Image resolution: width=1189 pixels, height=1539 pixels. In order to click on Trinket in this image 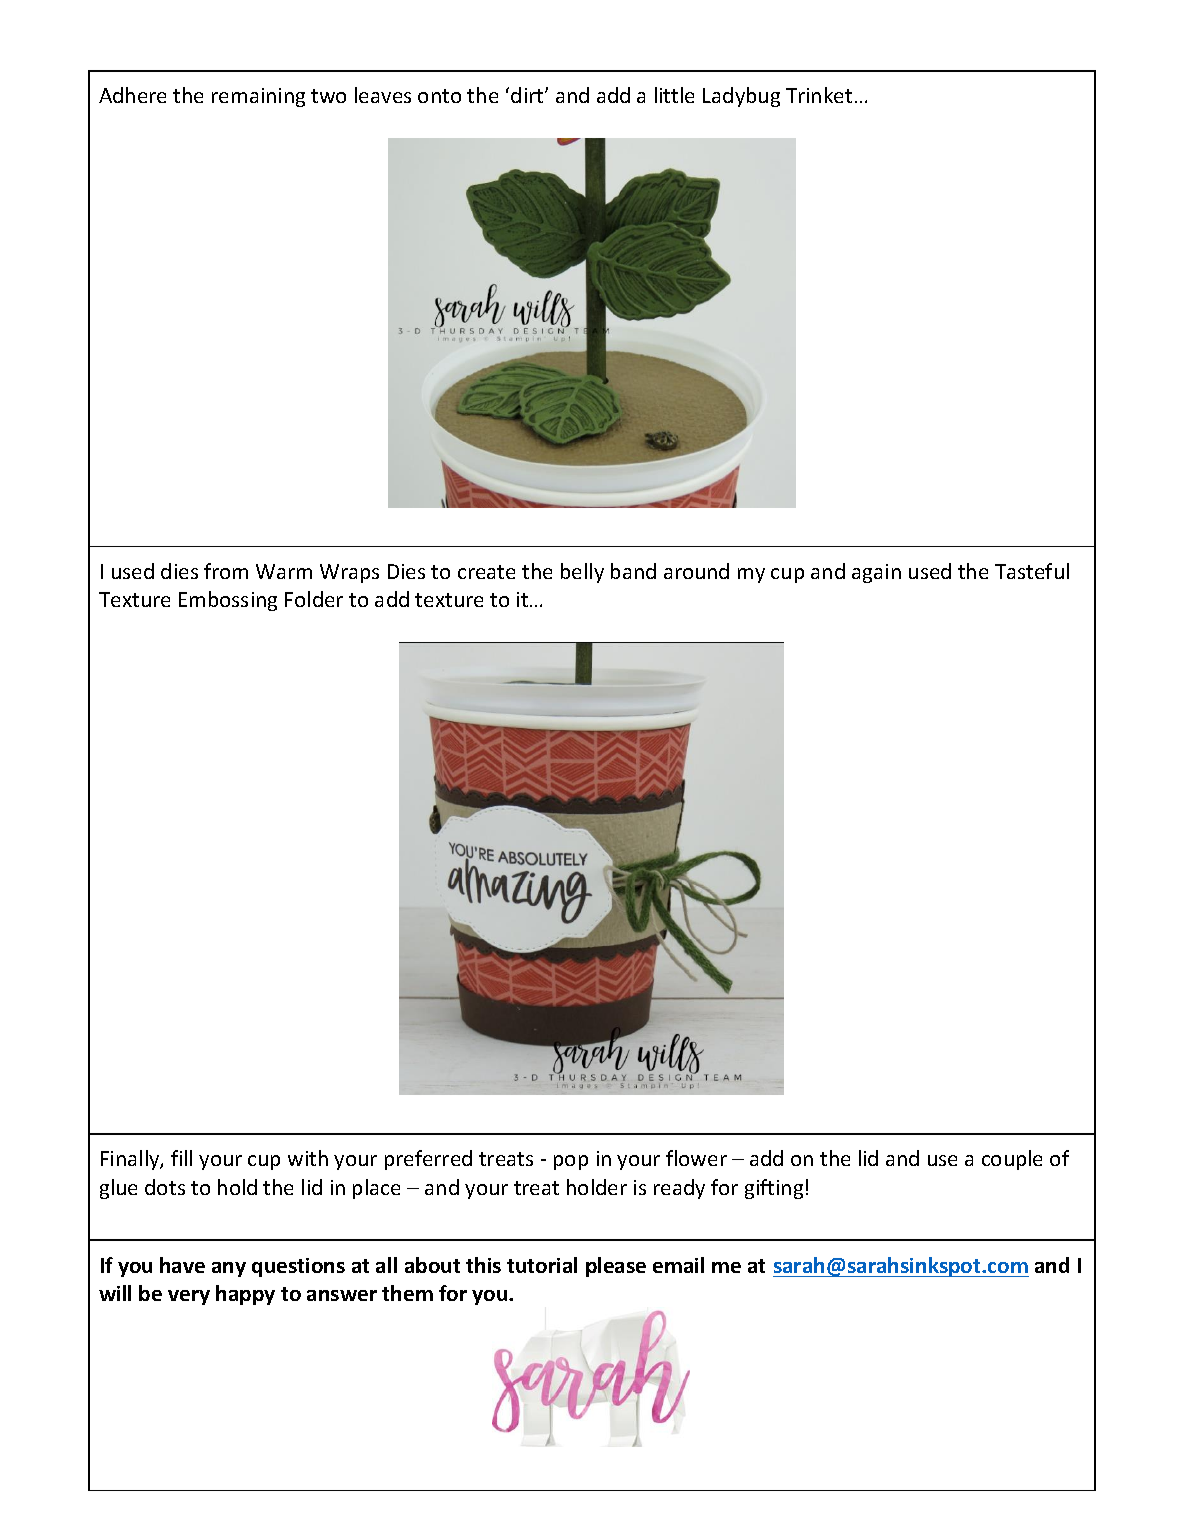, I will do `click(819, 95)`.
